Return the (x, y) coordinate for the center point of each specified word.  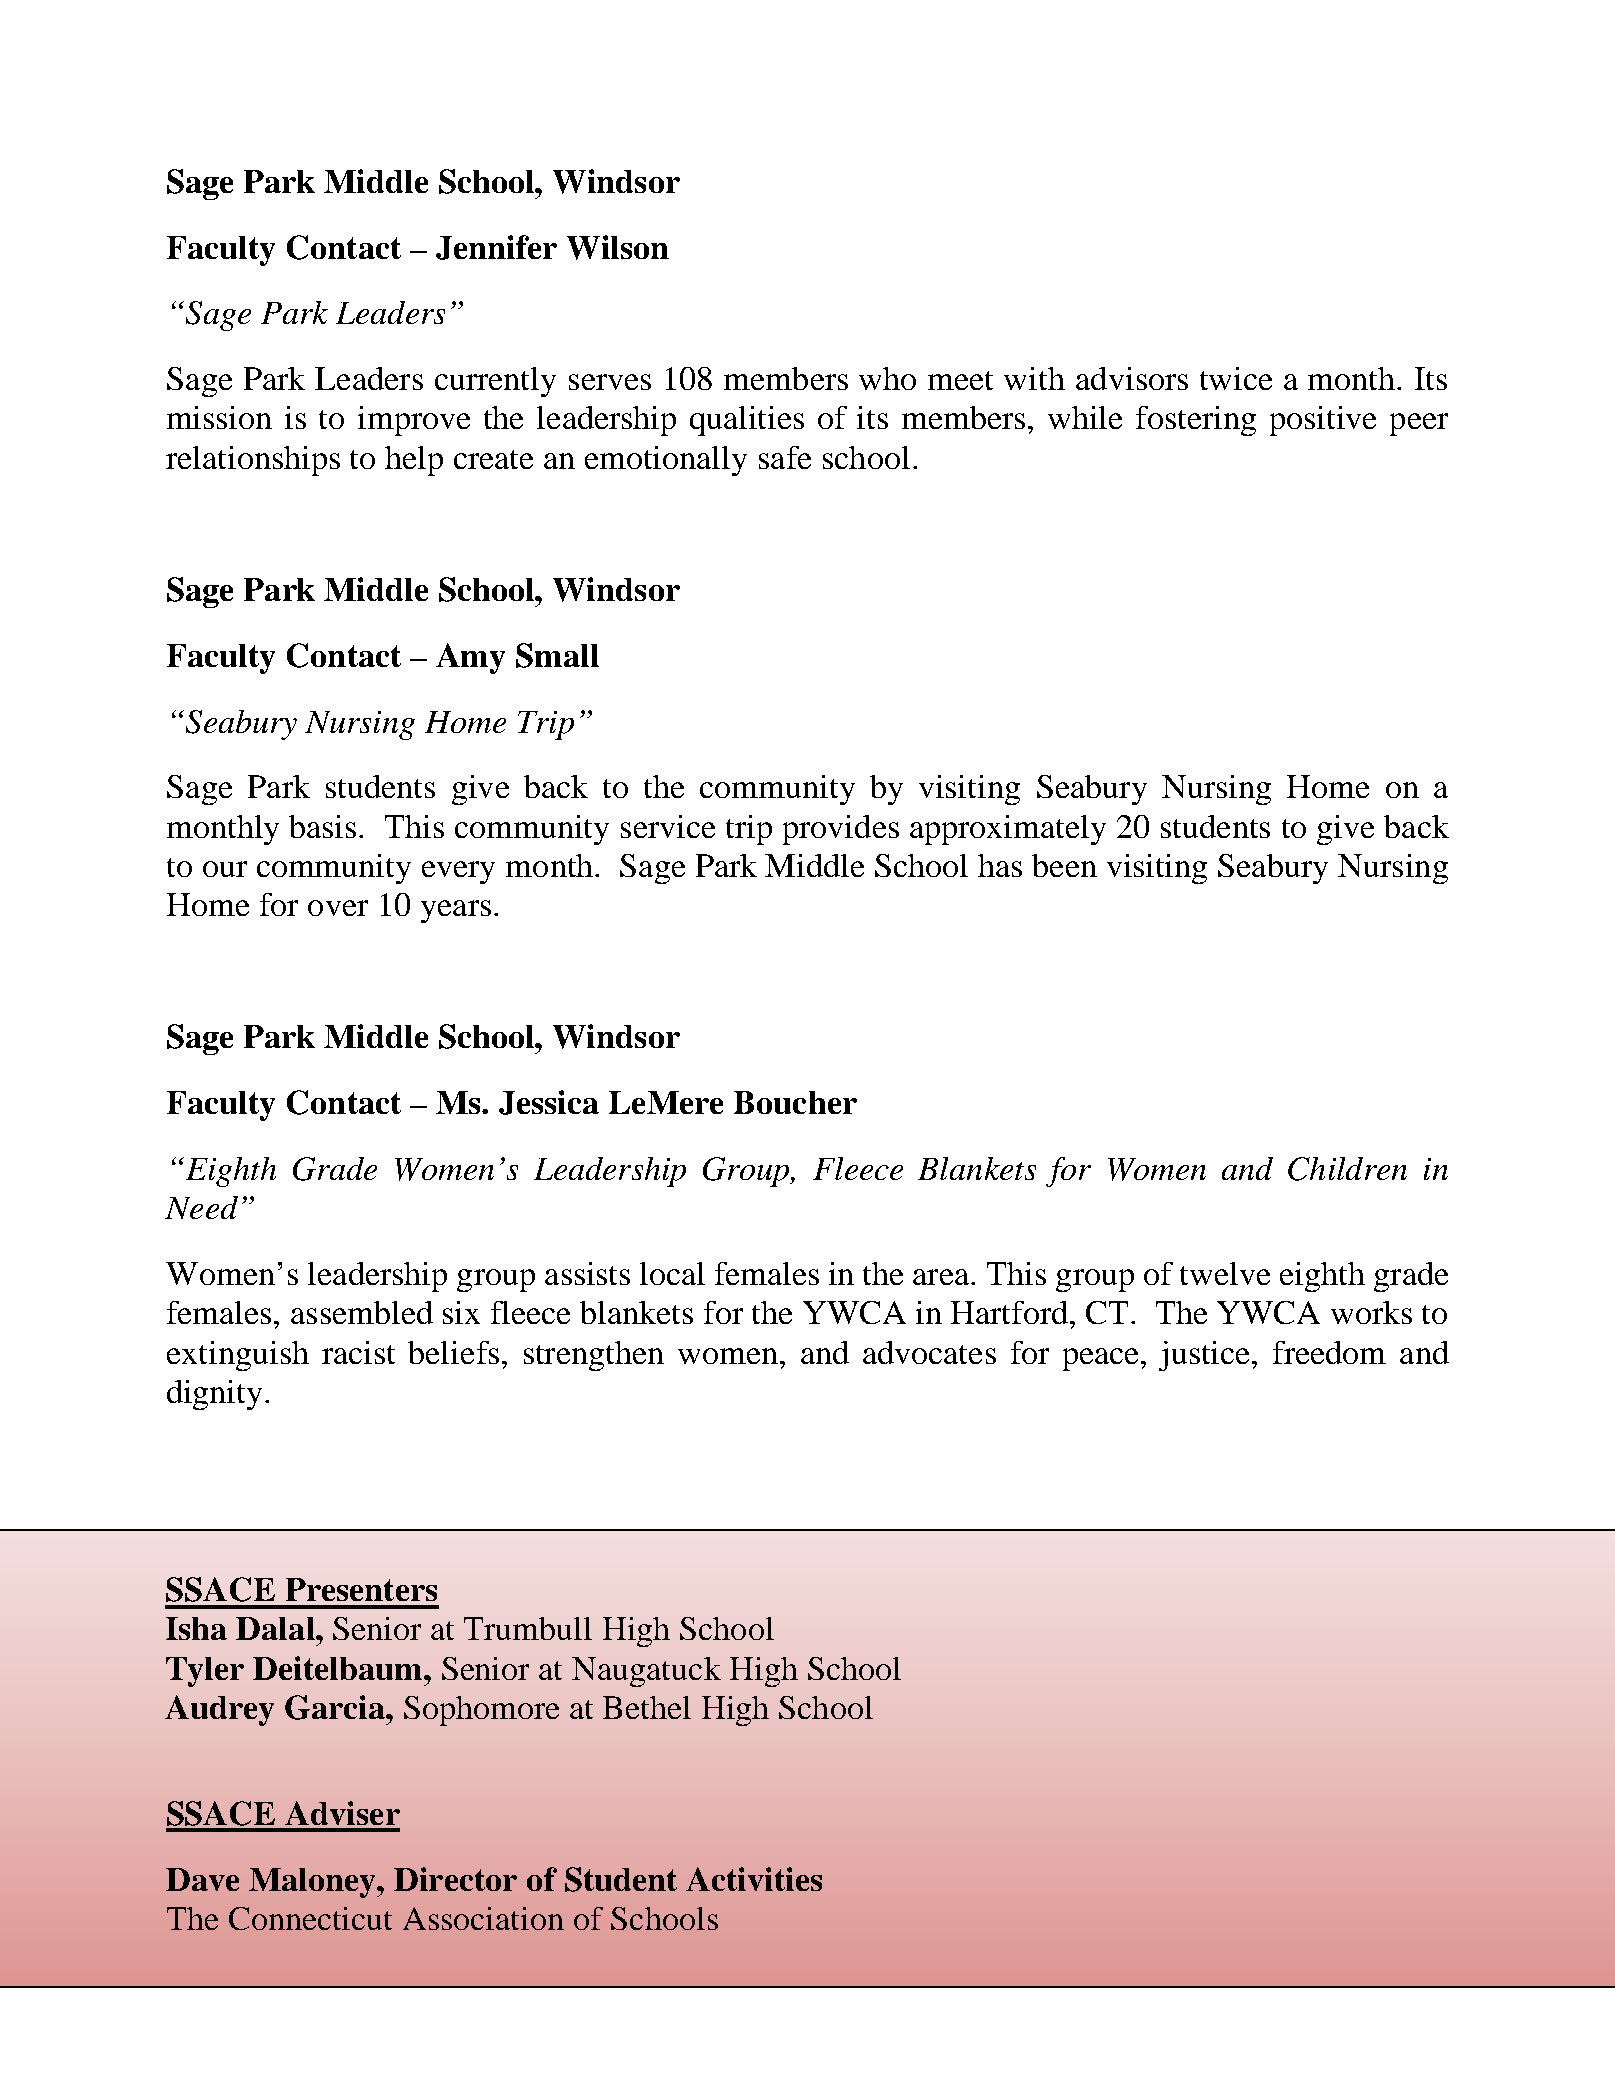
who (887, 378)
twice (1236, 378)
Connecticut (310, 1918)
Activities (754, 1879)
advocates (929, 1352)
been (1064, 865)
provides (841, 830)
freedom (1329, 1352)
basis (322, 826)
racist (358, 1352)
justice (1206, 1356)
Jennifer (496, 247)
